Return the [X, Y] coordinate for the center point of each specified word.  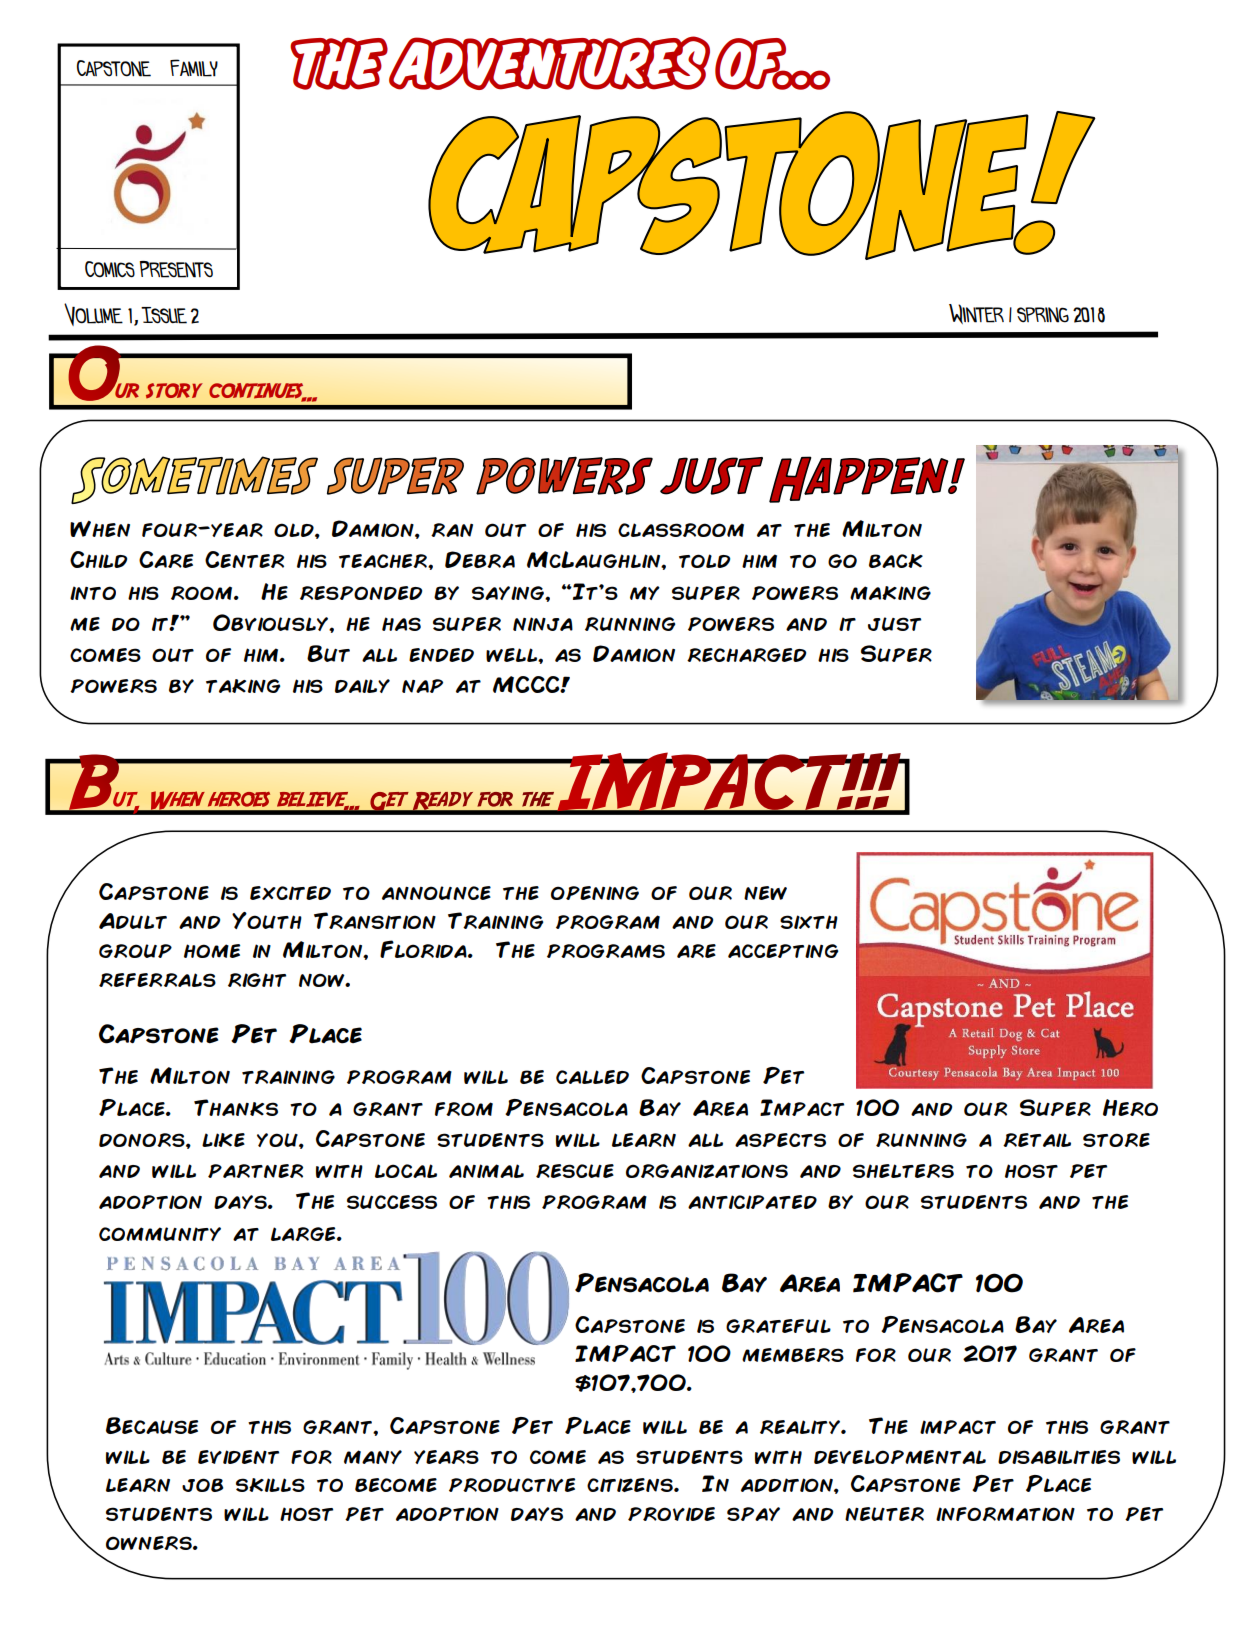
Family [194, 68]
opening [595, 893]
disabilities [1059, 1457]
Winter [976, 314]
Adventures [549, 63]
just [894, 624]
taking [243, 686]
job [202, 1485]
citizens [631, 1485]
